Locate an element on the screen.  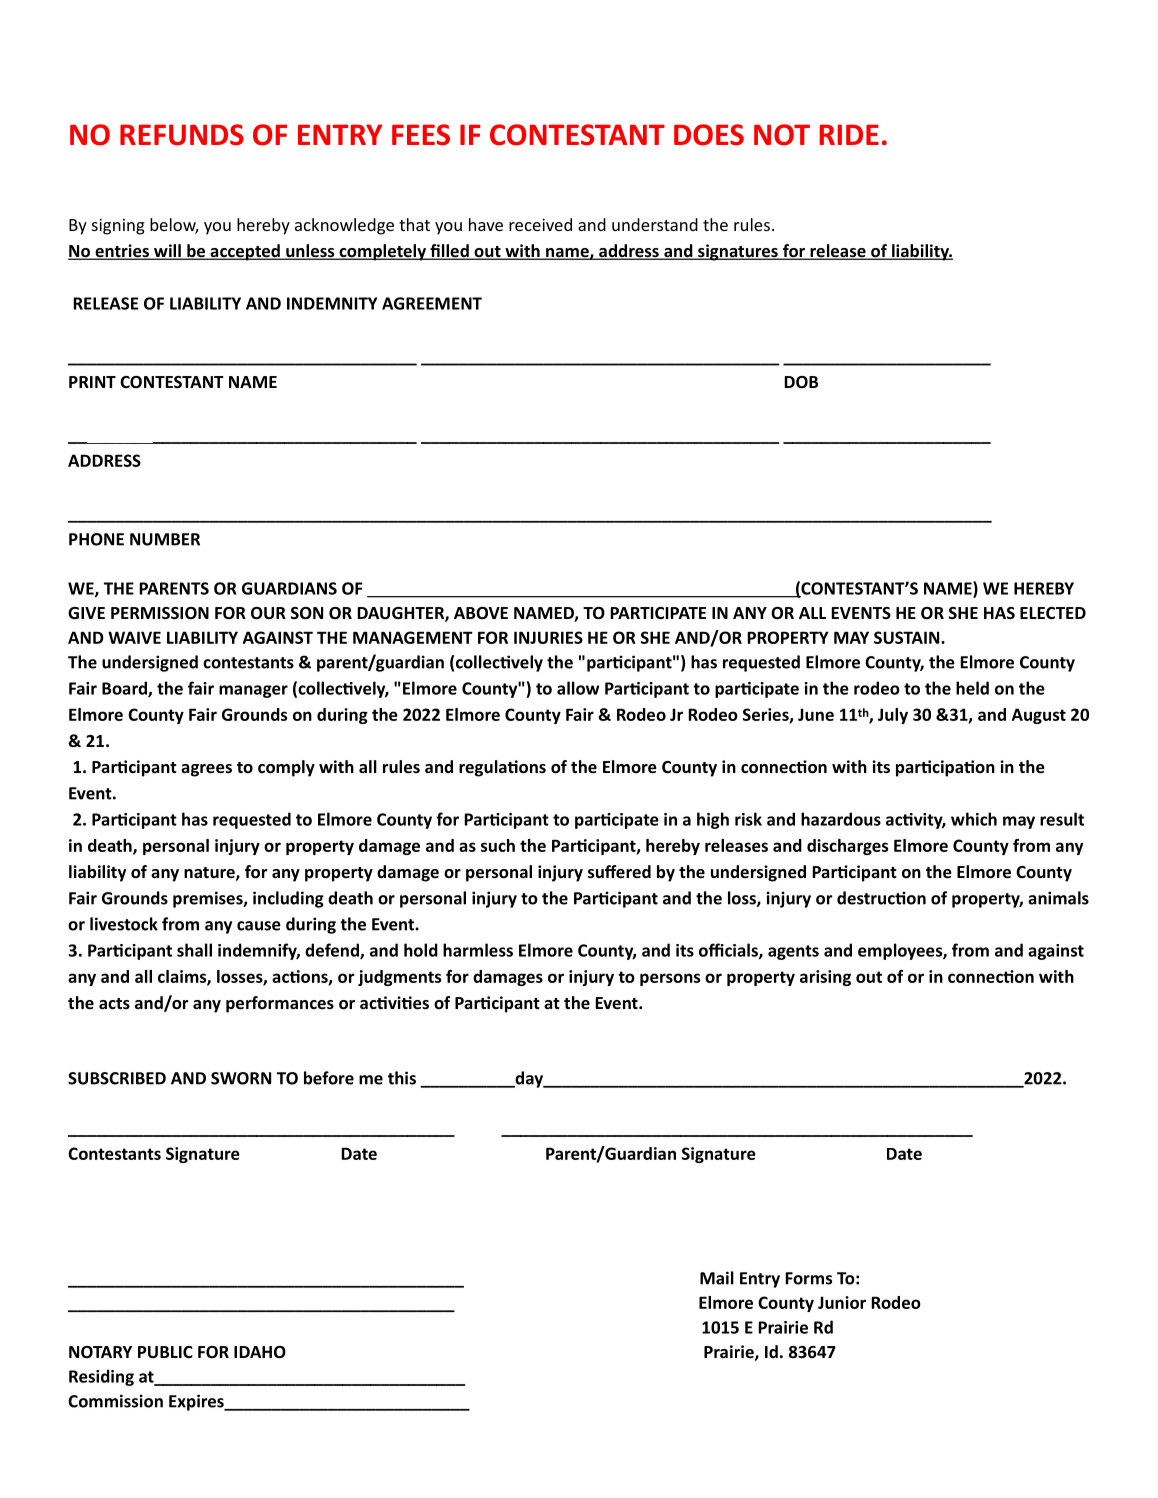
allow is located at coordinates (578, 688).
